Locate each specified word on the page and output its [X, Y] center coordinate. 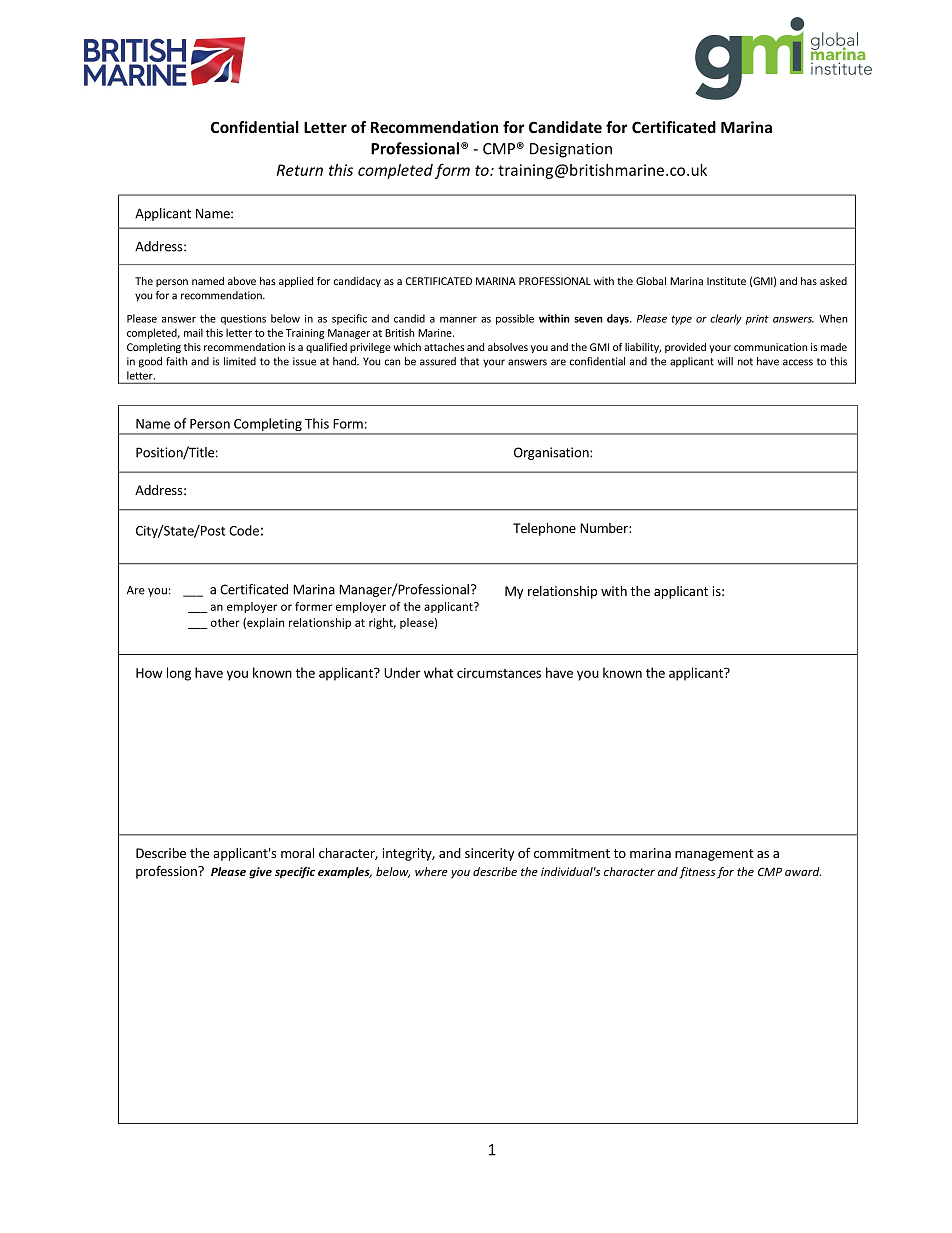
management [714, 855]
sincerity [489, 854]
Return [300, 170]
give [260, 873]
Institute [726, 281]
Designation [571, 150]
